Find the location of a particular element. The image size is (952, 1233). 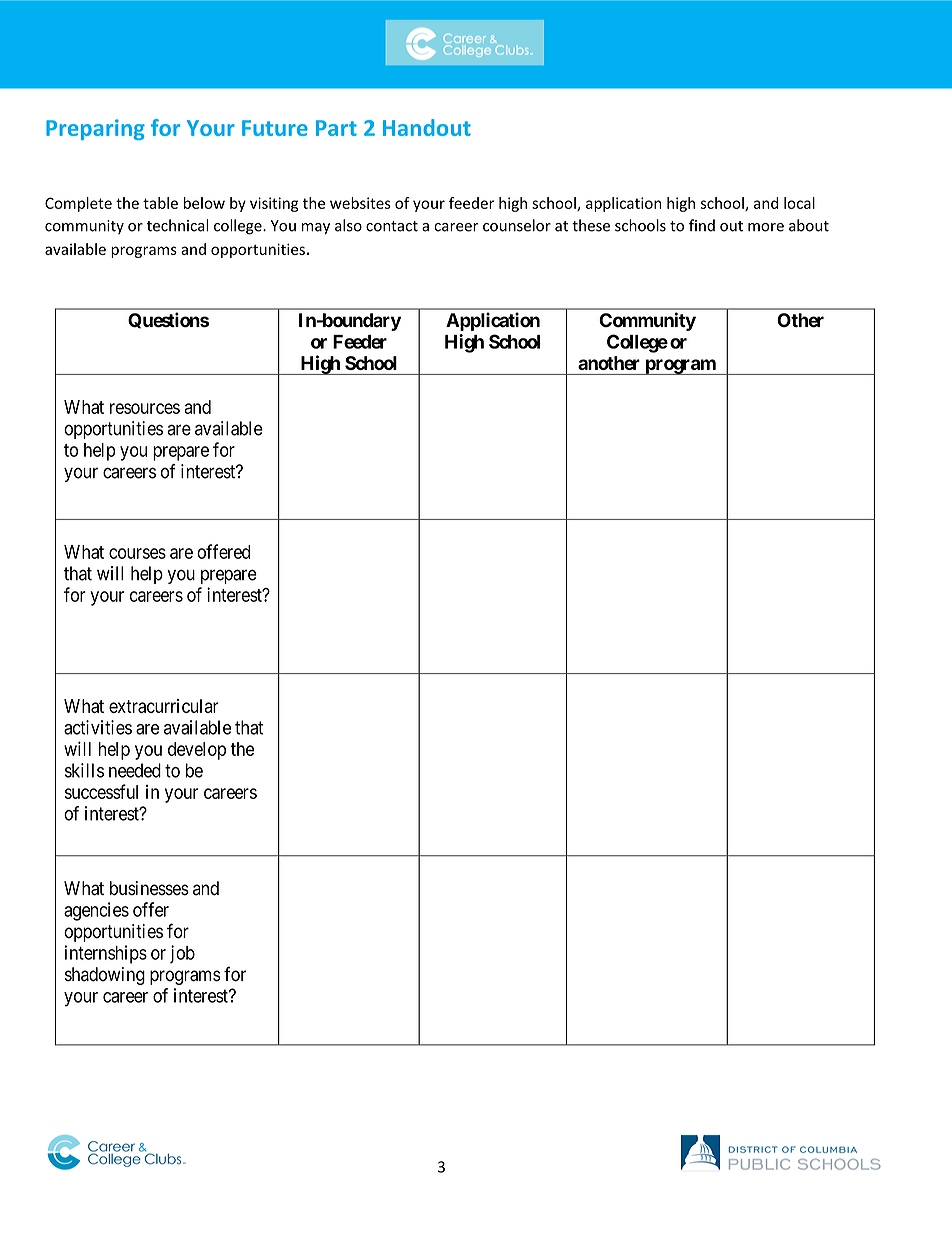

Handout is located at coordinates (427, 127).
